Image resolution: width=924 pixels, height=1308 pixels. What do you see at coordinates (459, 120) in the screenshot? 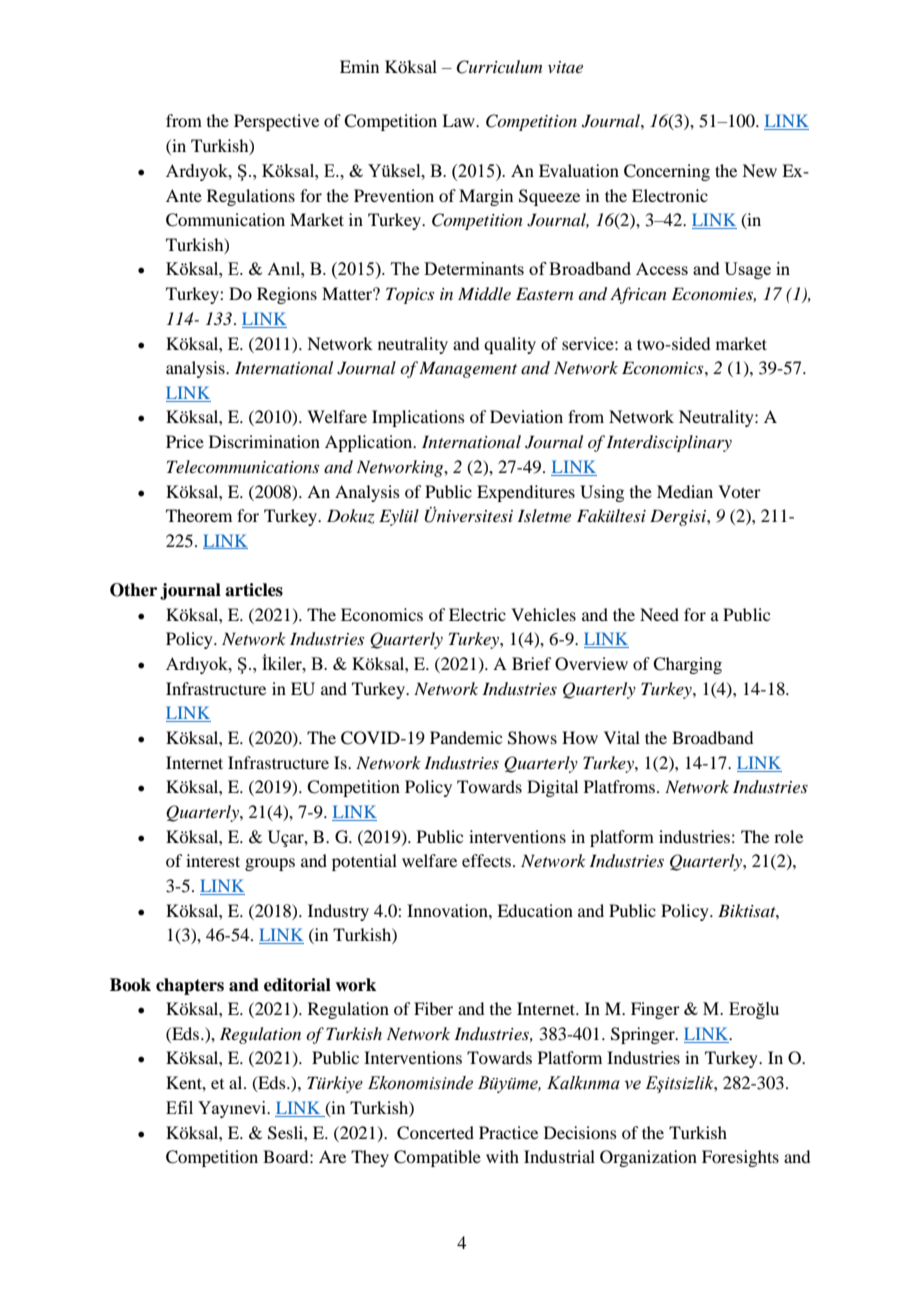
I see `Law` at bounding box center [459, 120].
